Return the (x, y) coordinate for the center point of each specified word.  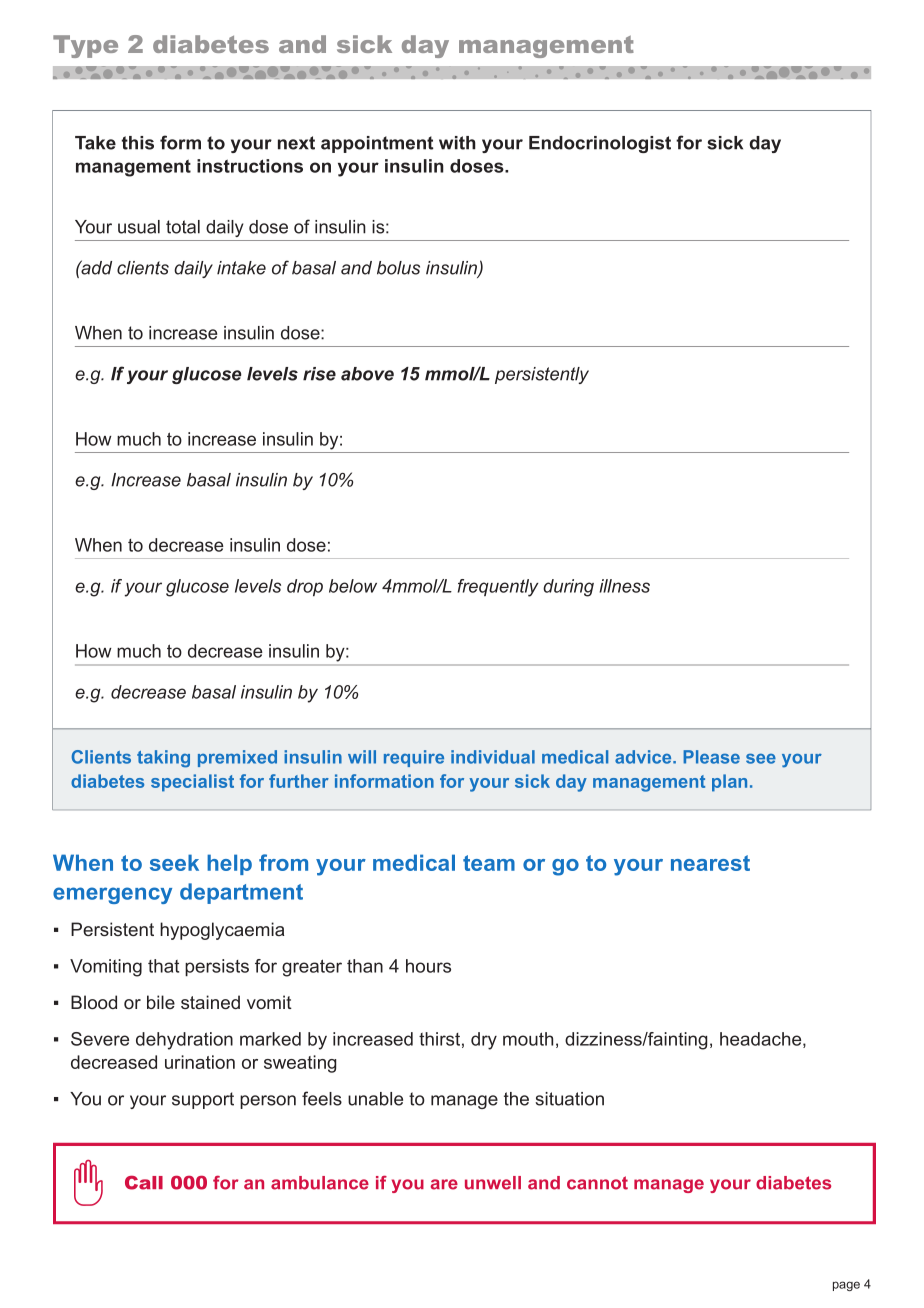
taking (163, 759)
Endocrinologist (600, 144)
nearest (710, 863)
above (367, 374)
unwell (493, 1183)
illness (624, 586)
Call (144, 1182)
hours (428, 966)
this (138, 143)
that (163, 966)
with (457, 143)
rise (319, 374)
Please (711, 757)
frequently (498, 588)
